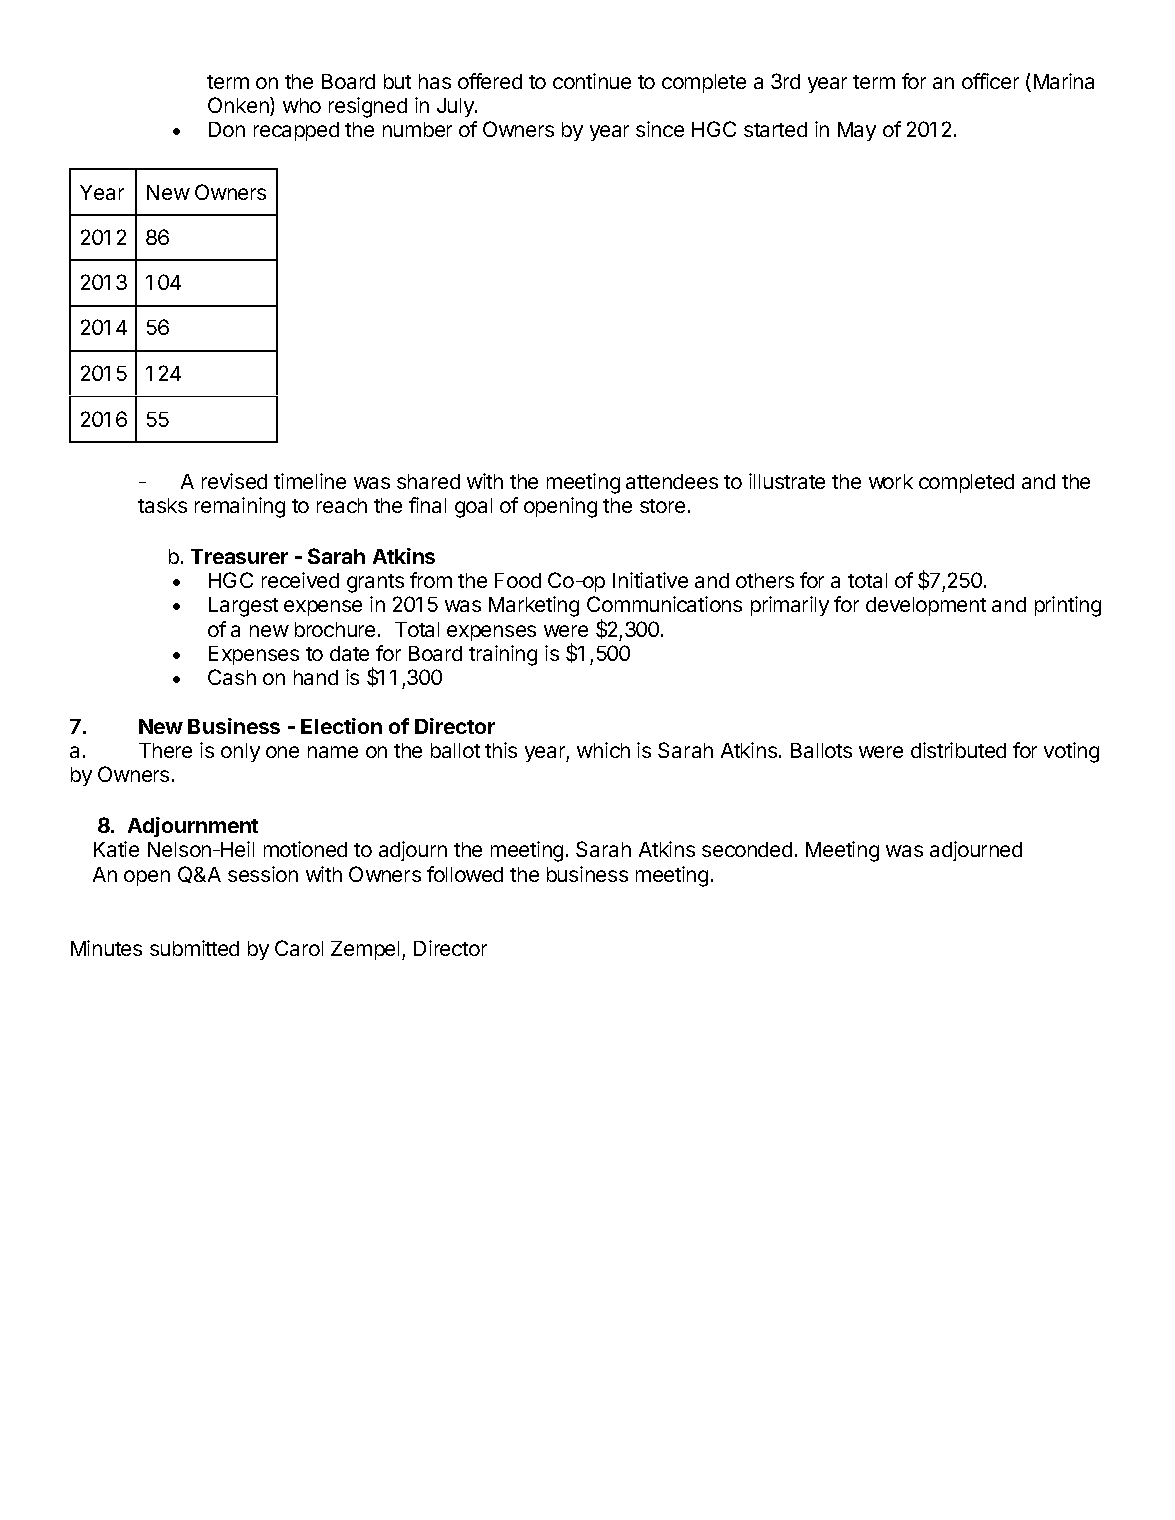 The width and height of the document is (1175, 1520). Describe the element at coordinates (747, 849) in the document. I see `seconded` at that location.
